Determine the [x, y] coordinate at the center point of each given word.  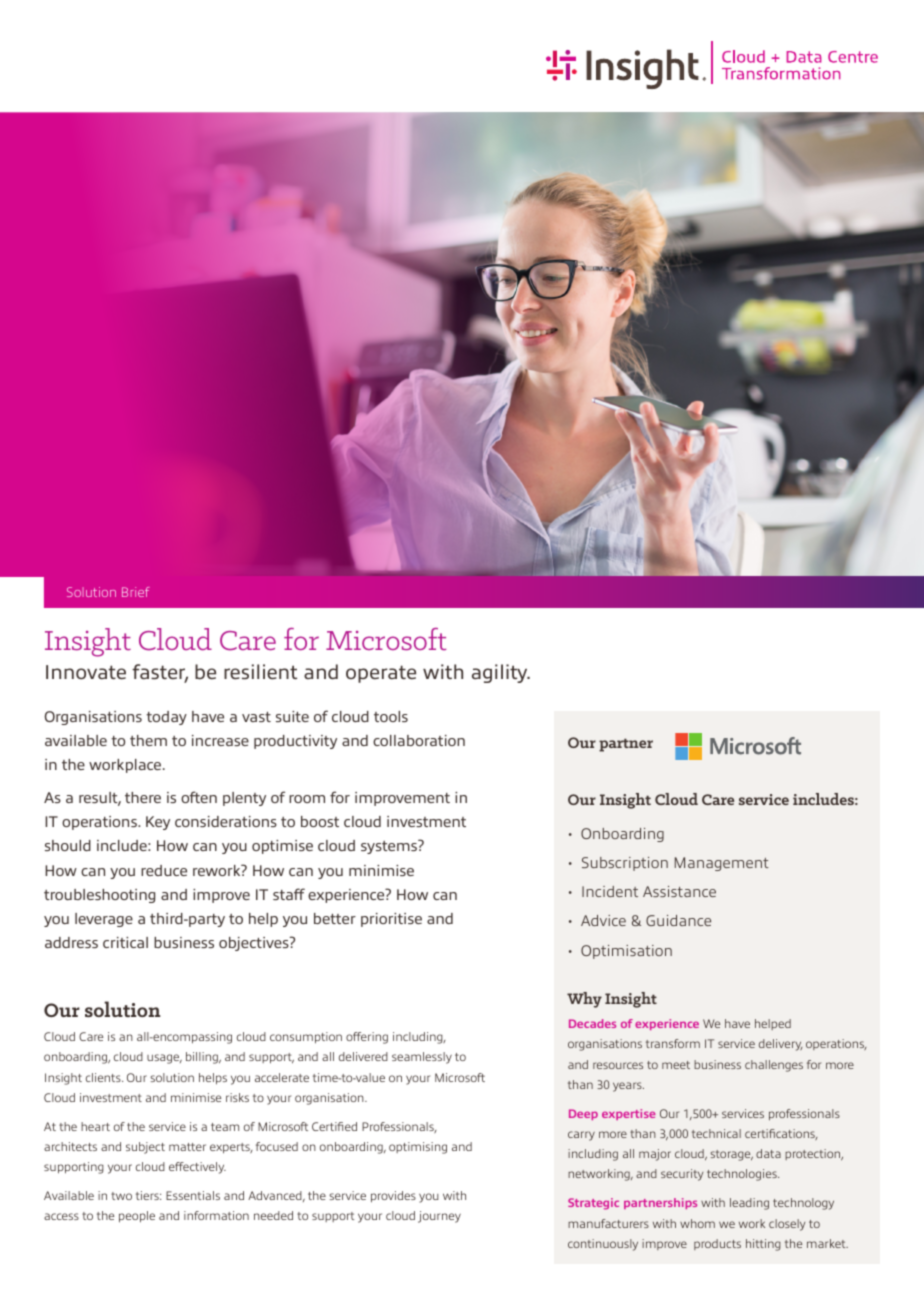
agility [501, 673]
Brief [136, 592]
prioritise [391, 920]
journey [439, 1217]
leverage [104, 920]
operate [381, 674]
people [137, 1217]
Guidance [678, 920]
